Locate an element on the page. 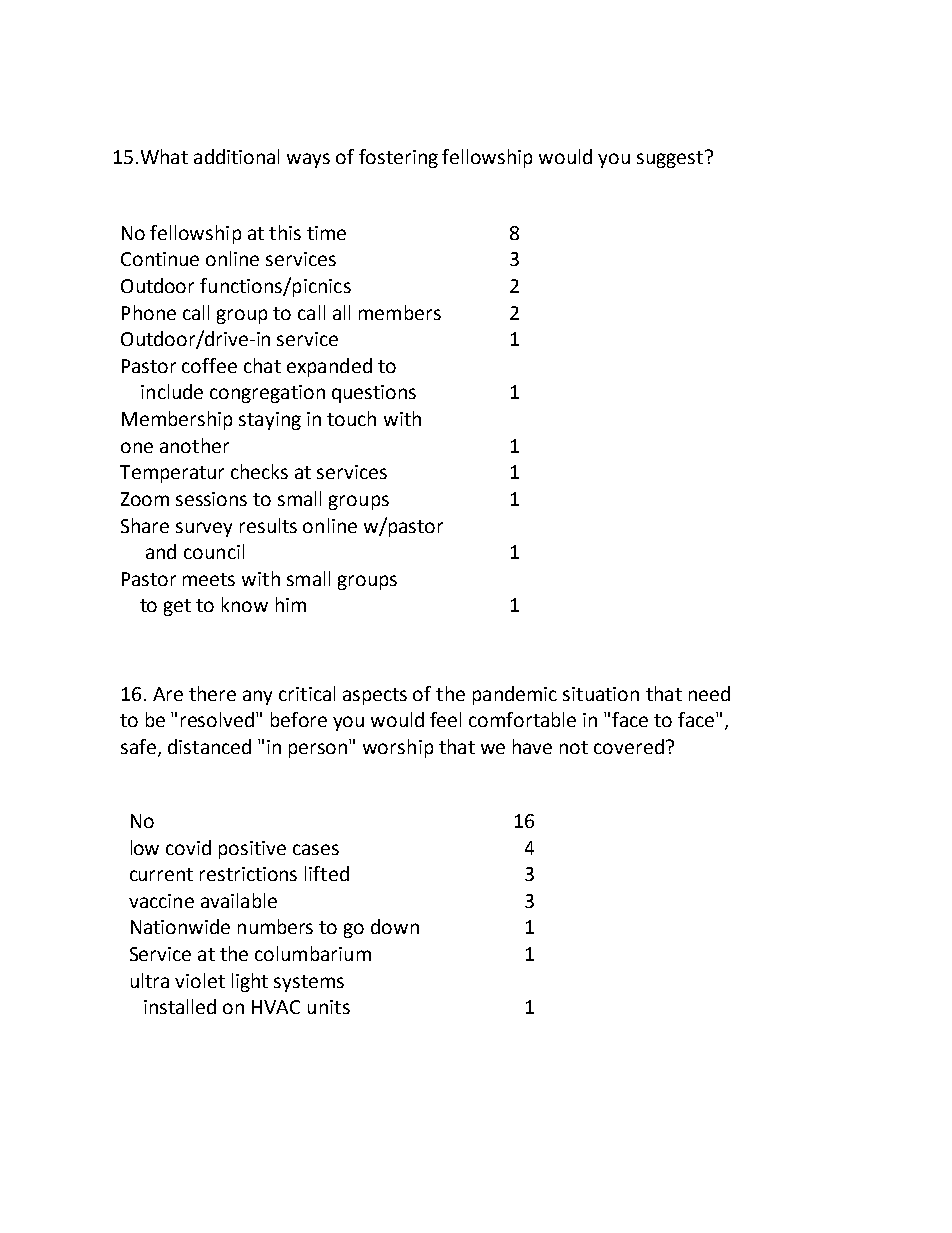  situation is located at coordinates (601, 694).
